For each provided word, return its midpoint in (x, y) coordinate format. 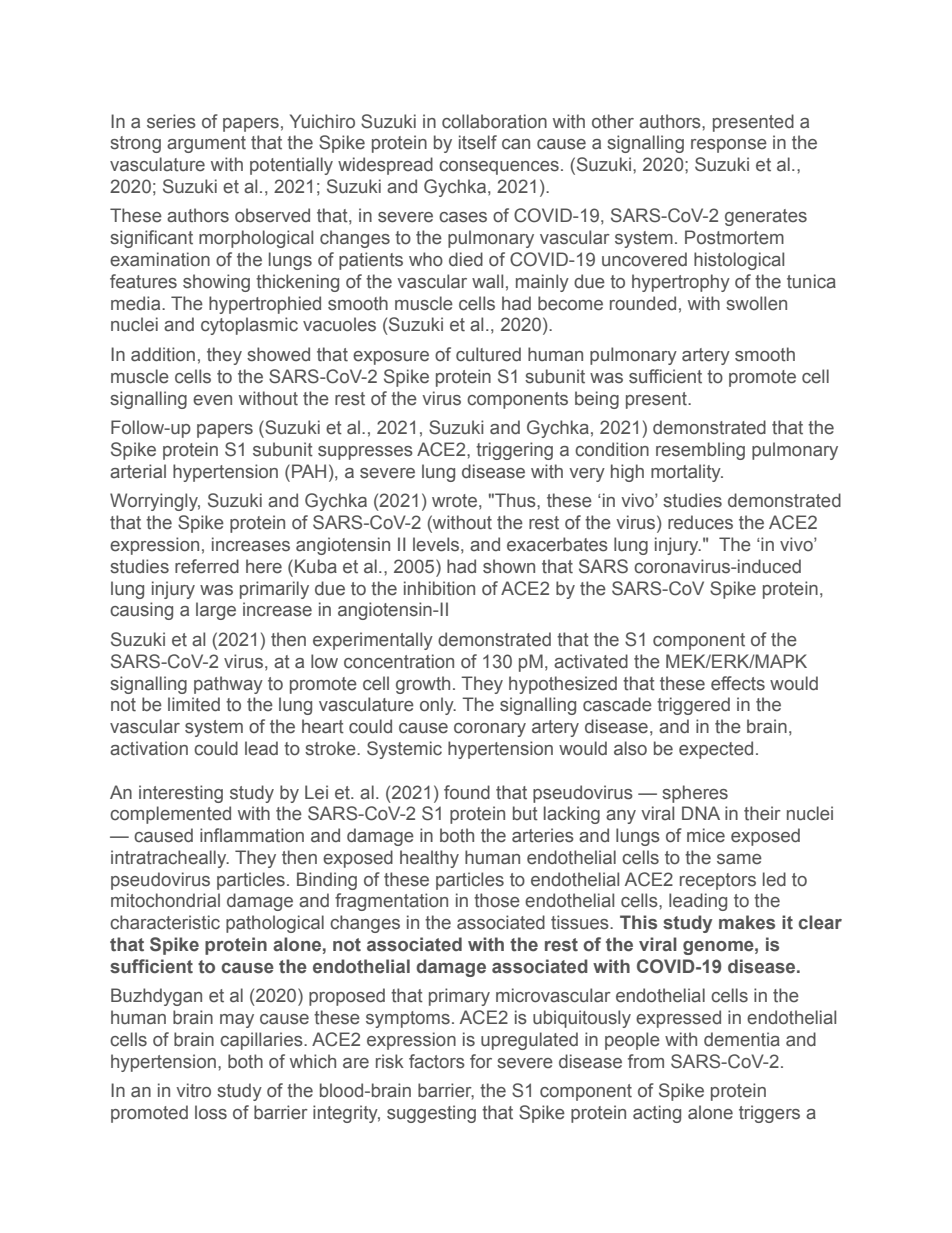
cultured (488, 354)
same (739, 859)
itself (478, 142)
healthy (429, 859)
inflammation (252, 835)
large (216, 611)
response (729, 146)
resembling (700, 451)
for (481, 1061)
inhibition (439, 588)
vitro (193, 1090)
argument (206, 144)
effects (738, 683)
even (212, 400)
